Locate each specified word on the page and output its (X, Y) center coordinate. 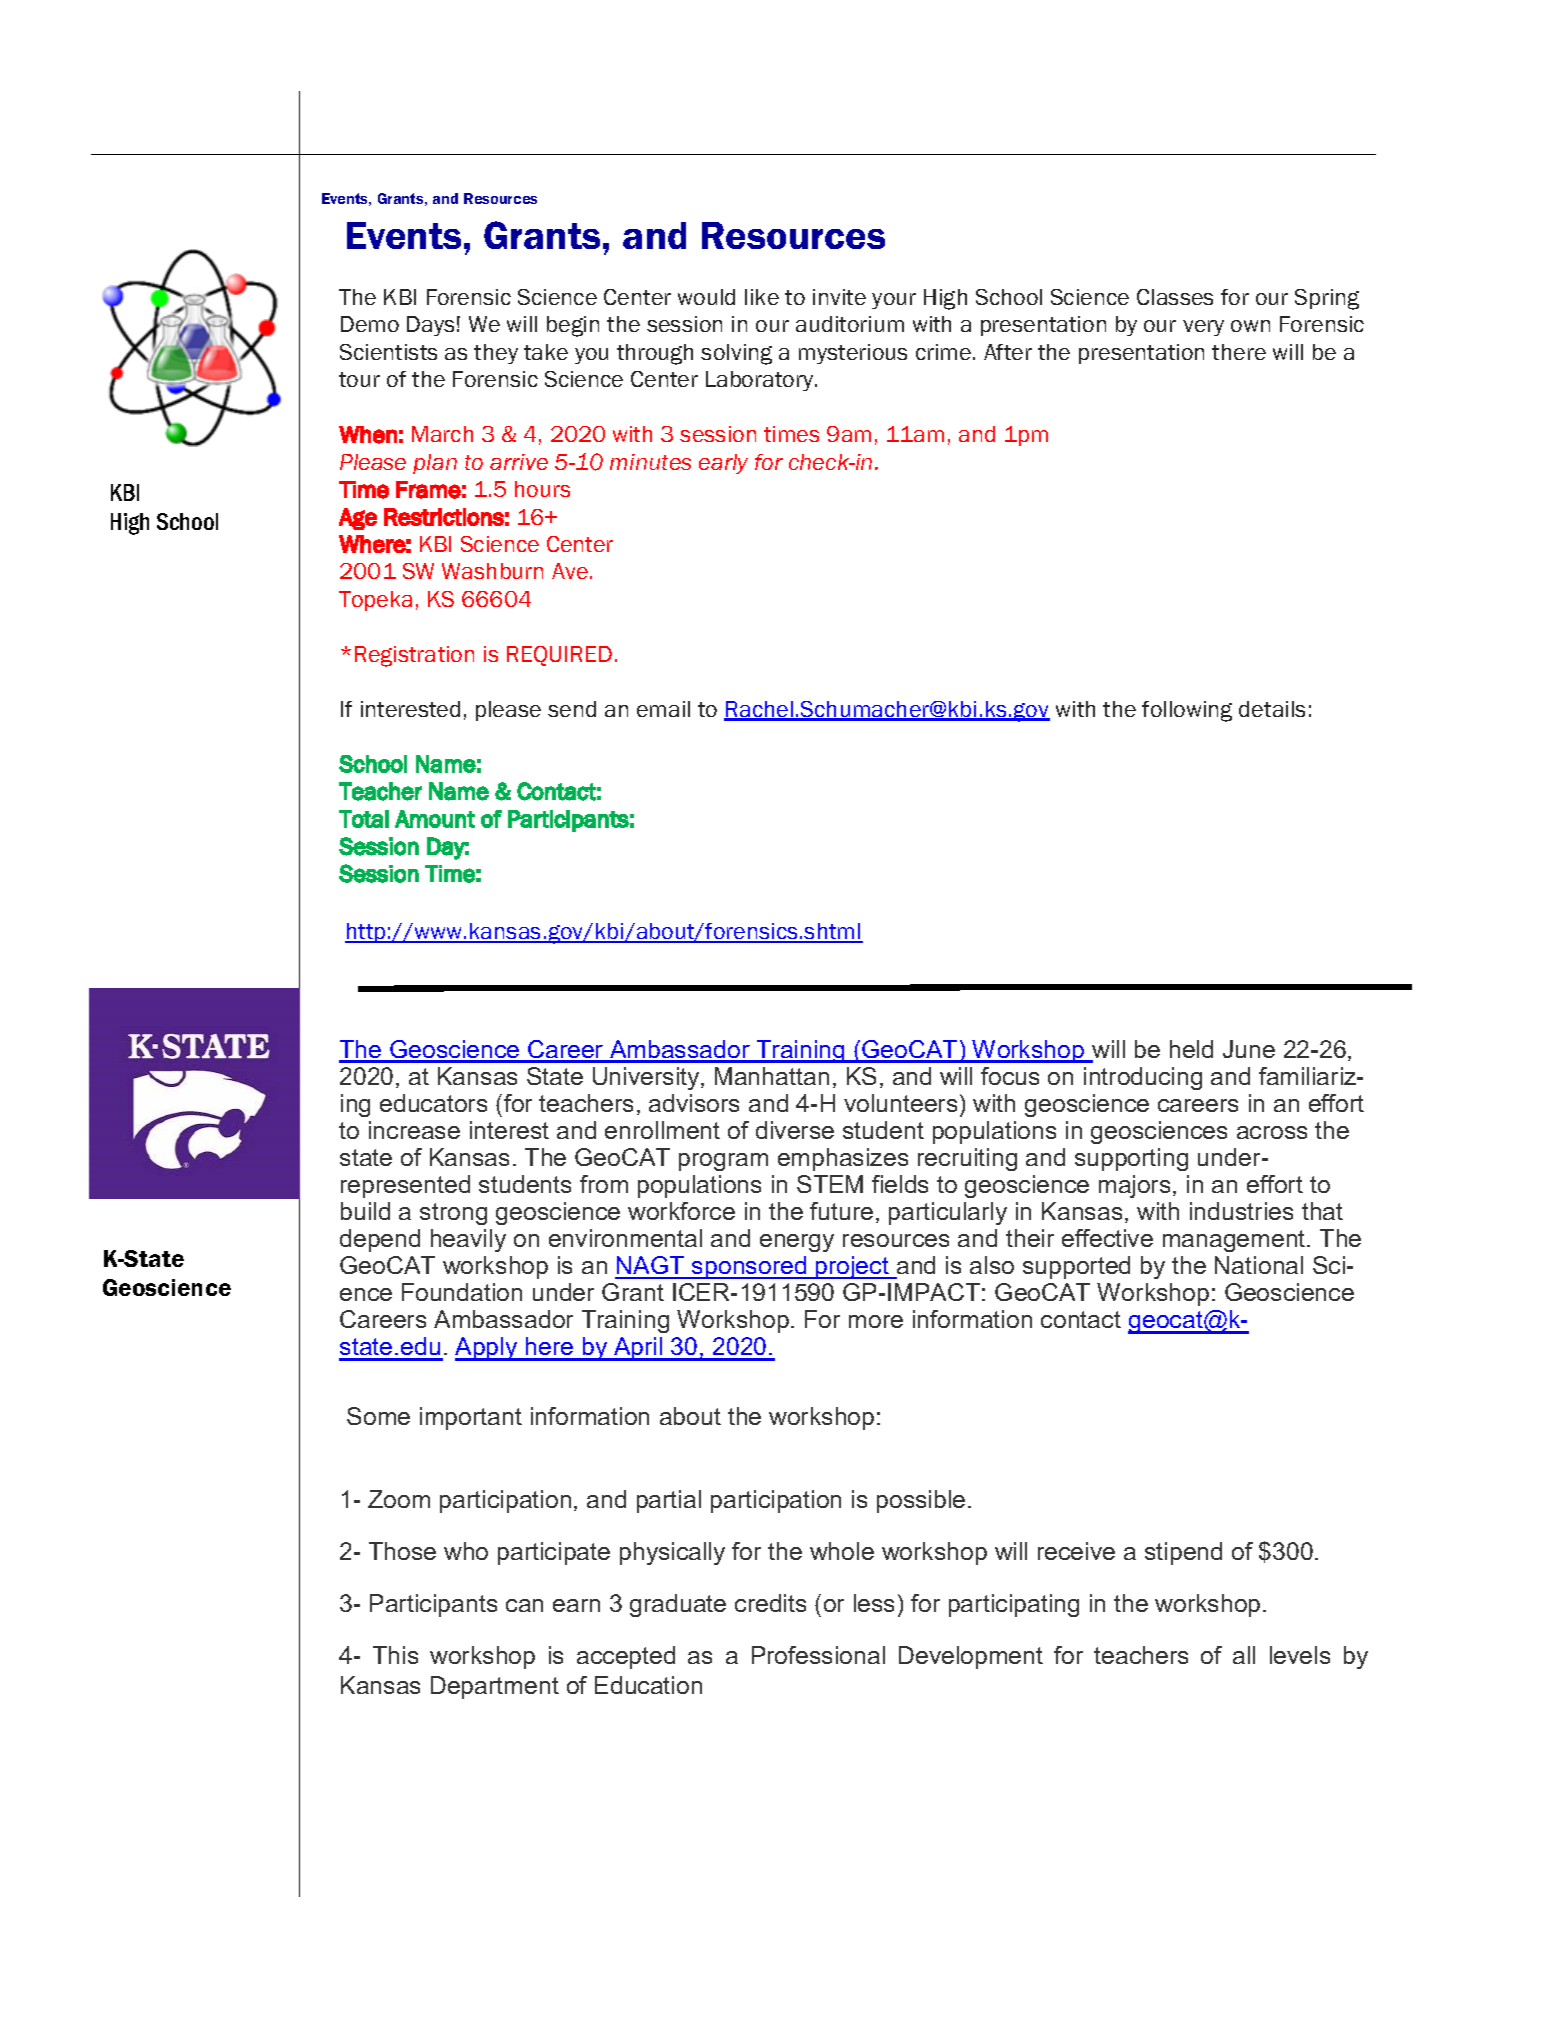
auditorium (850, 324)
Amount (435, 819)
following (1187, 711)
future (841, 1211)
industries (1241, 1211)
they (496, 354)
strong (453, 1214)
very (1203, 328)
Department (495, 1687)
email (663, 709)
